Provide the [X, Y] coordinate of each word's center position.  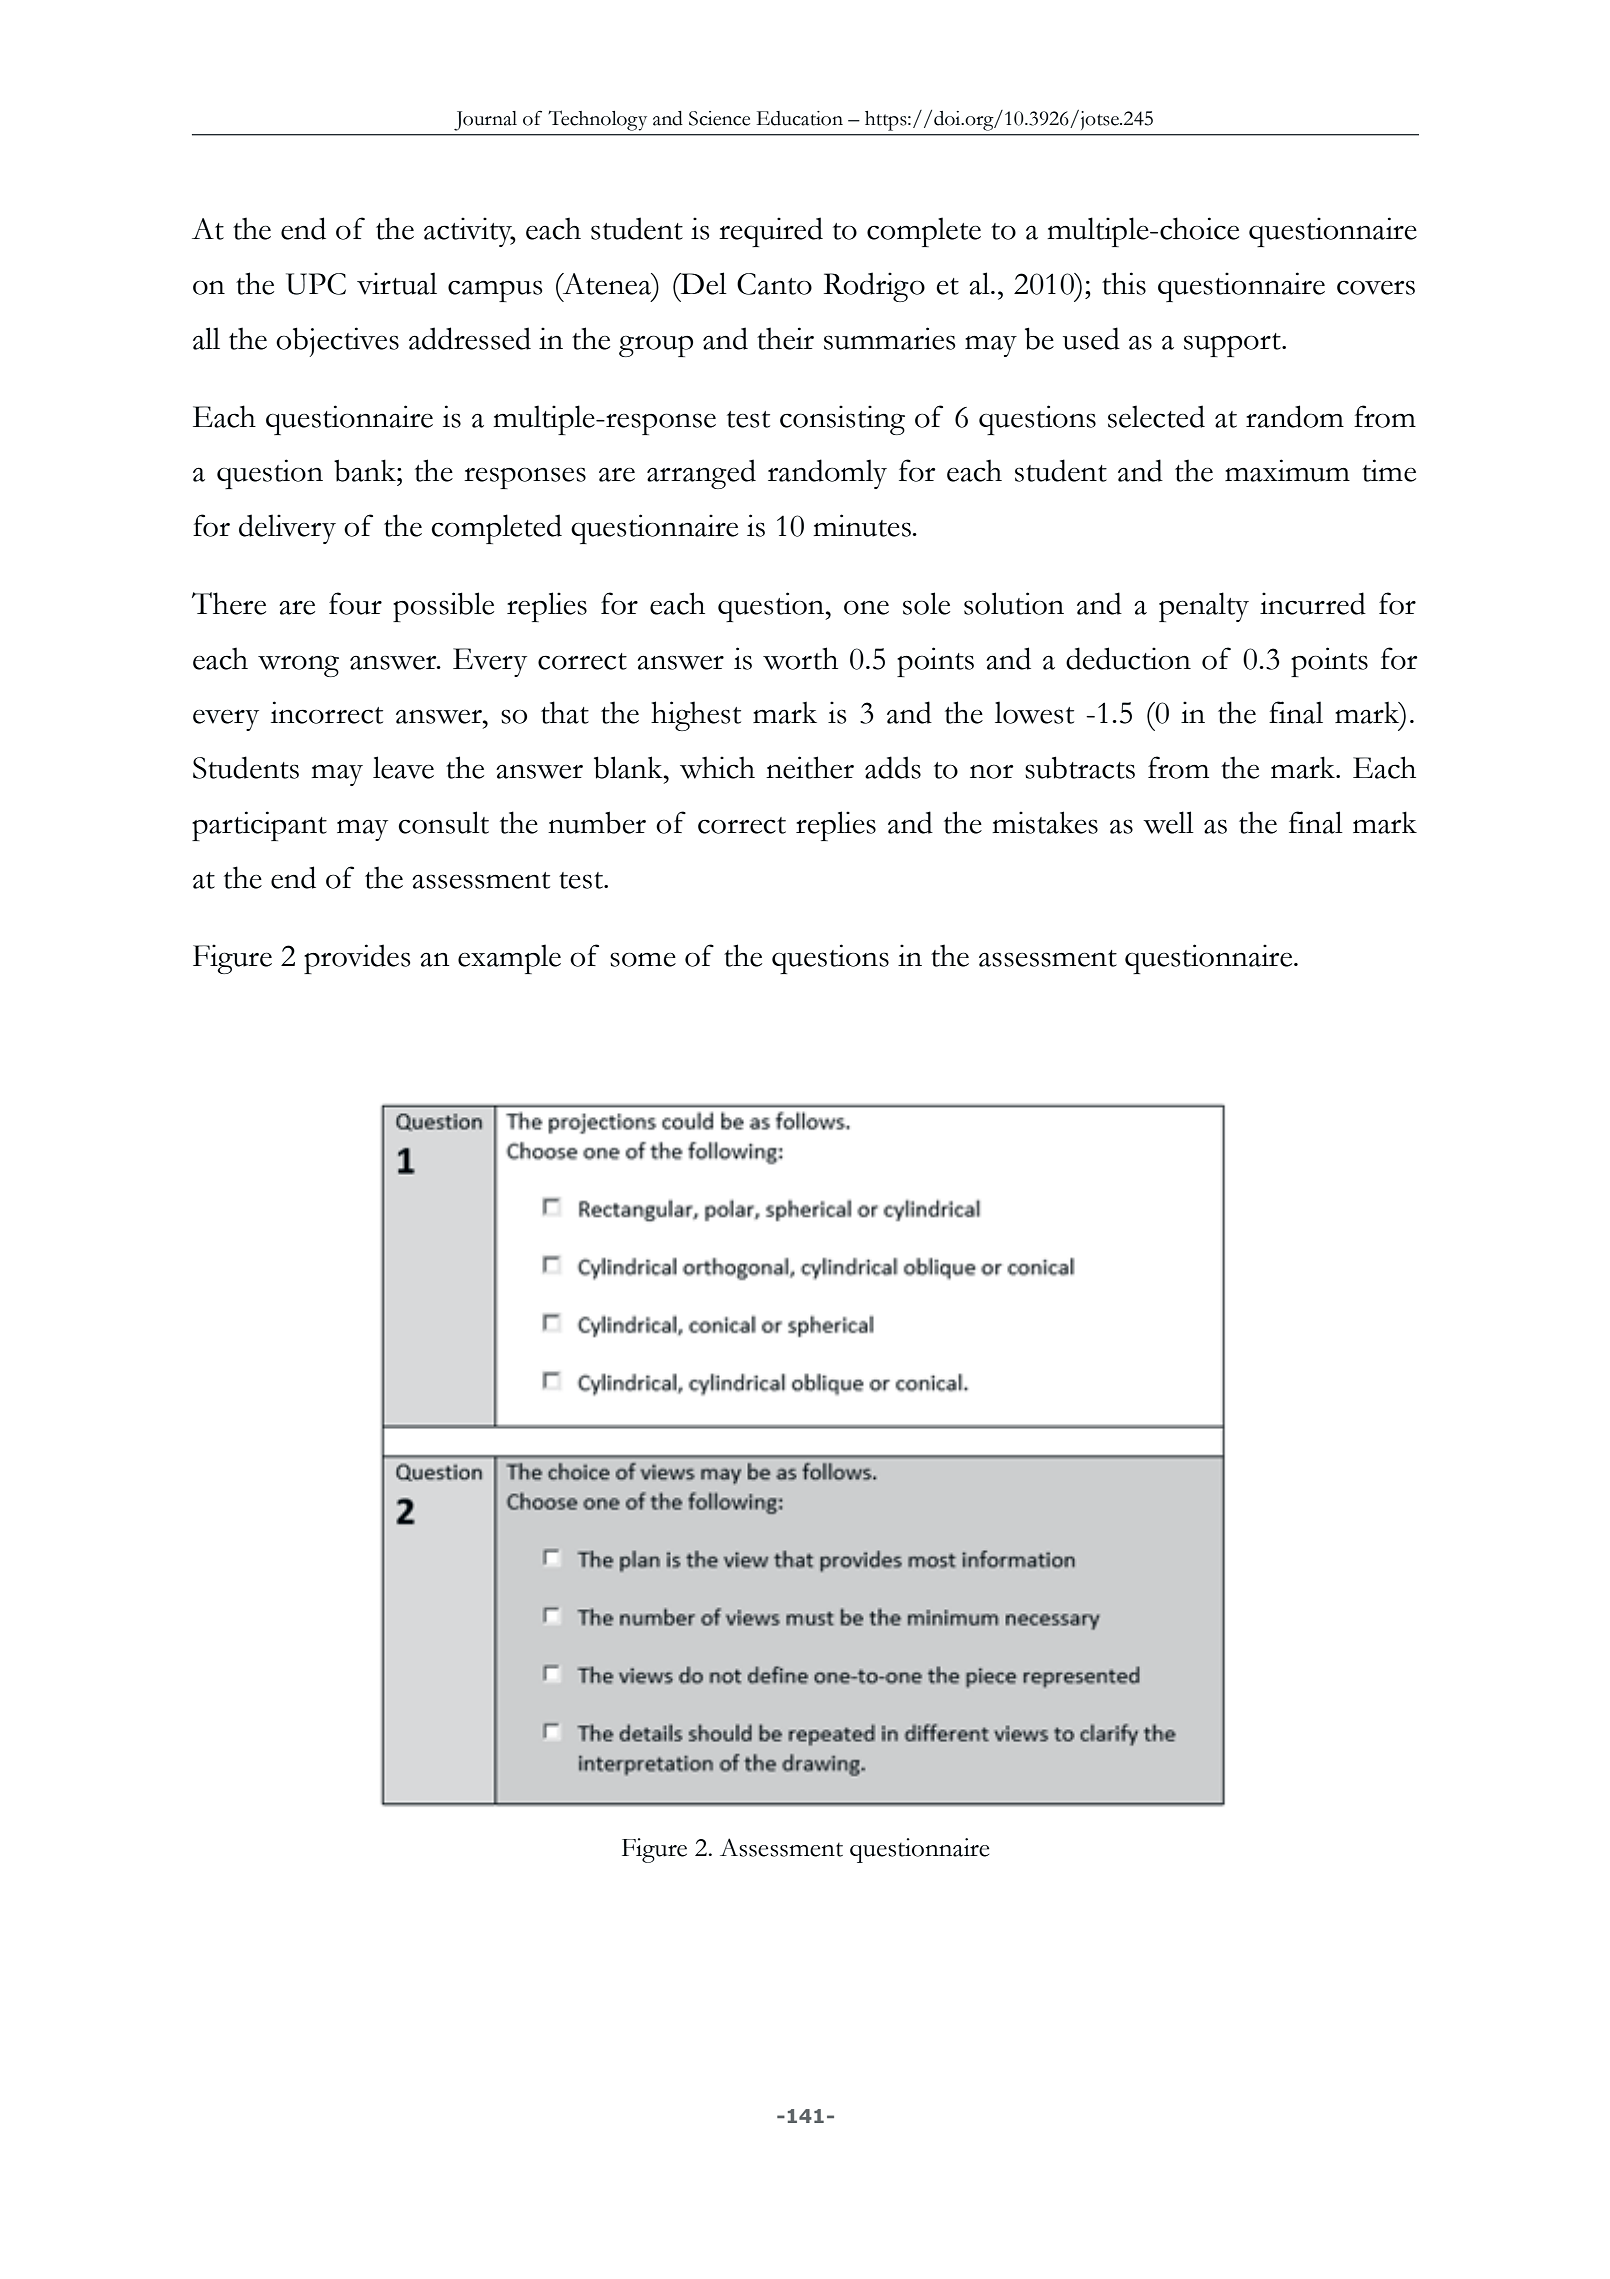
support [1233, 345]
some [643, 959]
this [1124, 283]
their [785, 338]
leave [403, 767]
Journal [485, 121]
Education [800, 118]
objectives [337, 342]
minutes [862, 525]
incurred [1313, 603]
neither [810, 767]
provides [357, 959]
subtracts [1080, 767]
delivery [287, 529]
